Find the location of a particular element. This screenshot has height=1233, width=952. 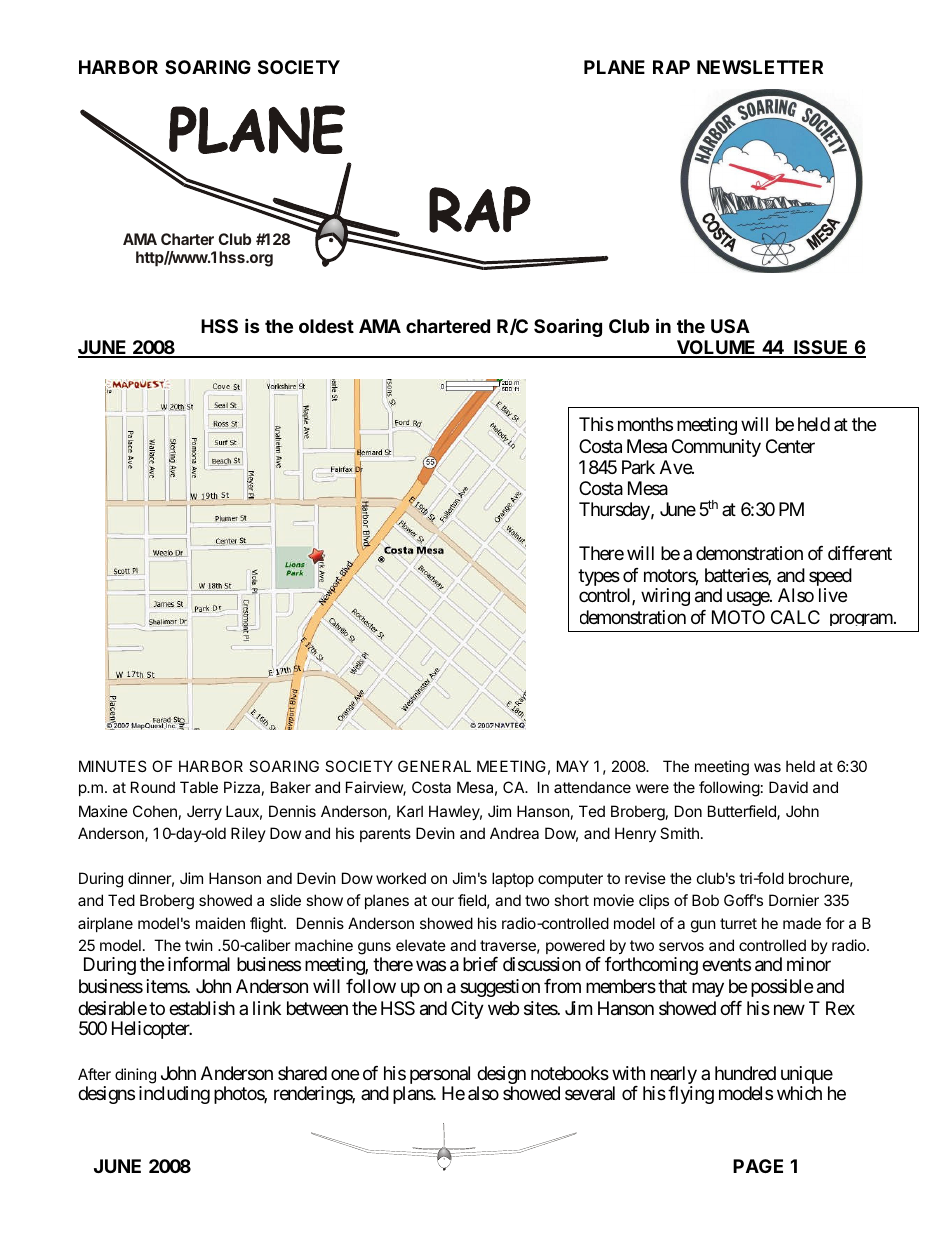

including is located at coordinates (174, 1095).
